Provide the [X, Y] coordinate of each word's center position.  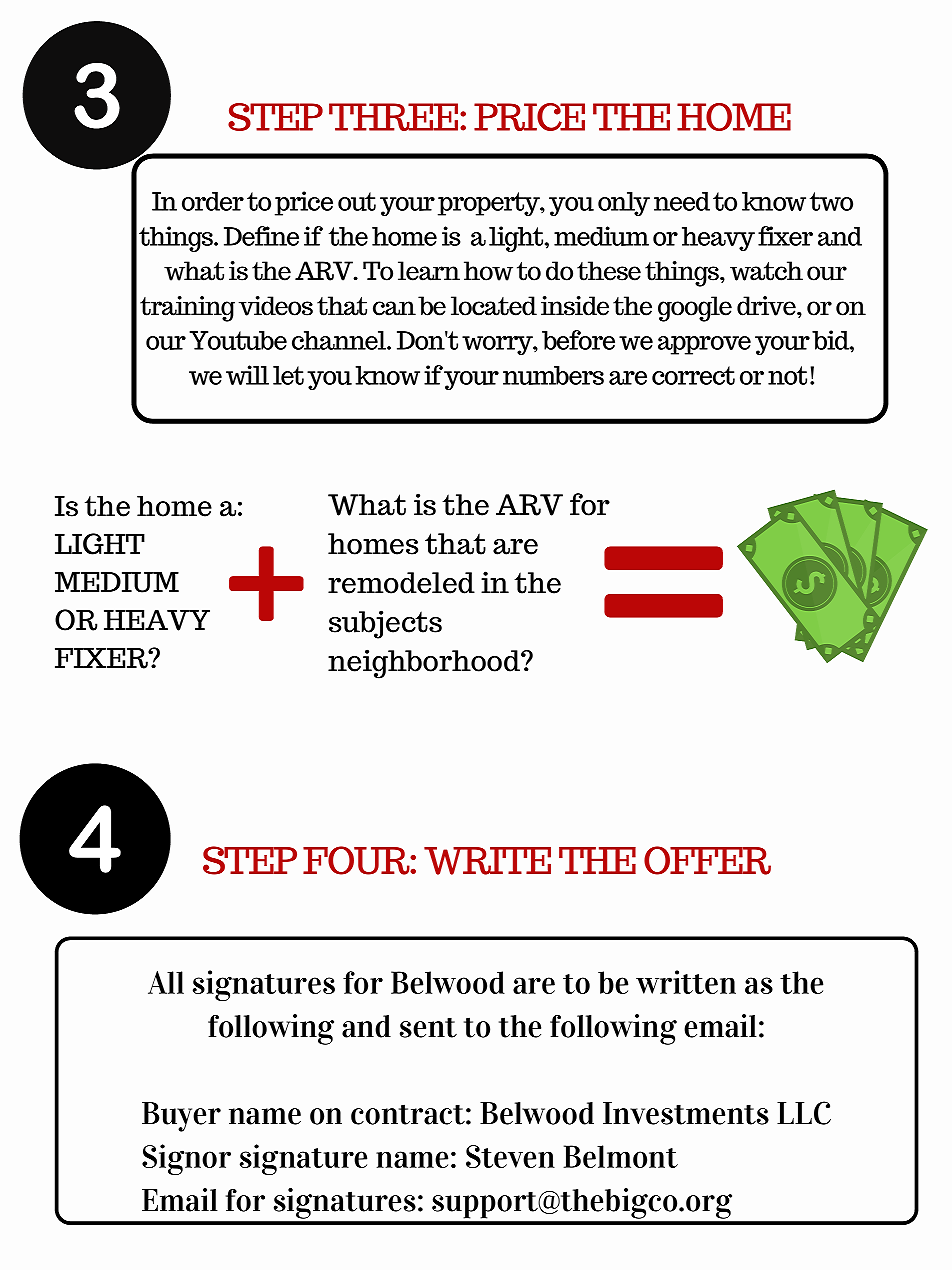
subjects [385, 624]
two [831, 201]
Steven [510, 1156]
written [686, 982]
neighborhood [425, 664]
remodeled [401, 583]
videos [276, 306]
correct [693, 375]
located [494, 306]
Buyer [181, 1117]
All [166, 982]
